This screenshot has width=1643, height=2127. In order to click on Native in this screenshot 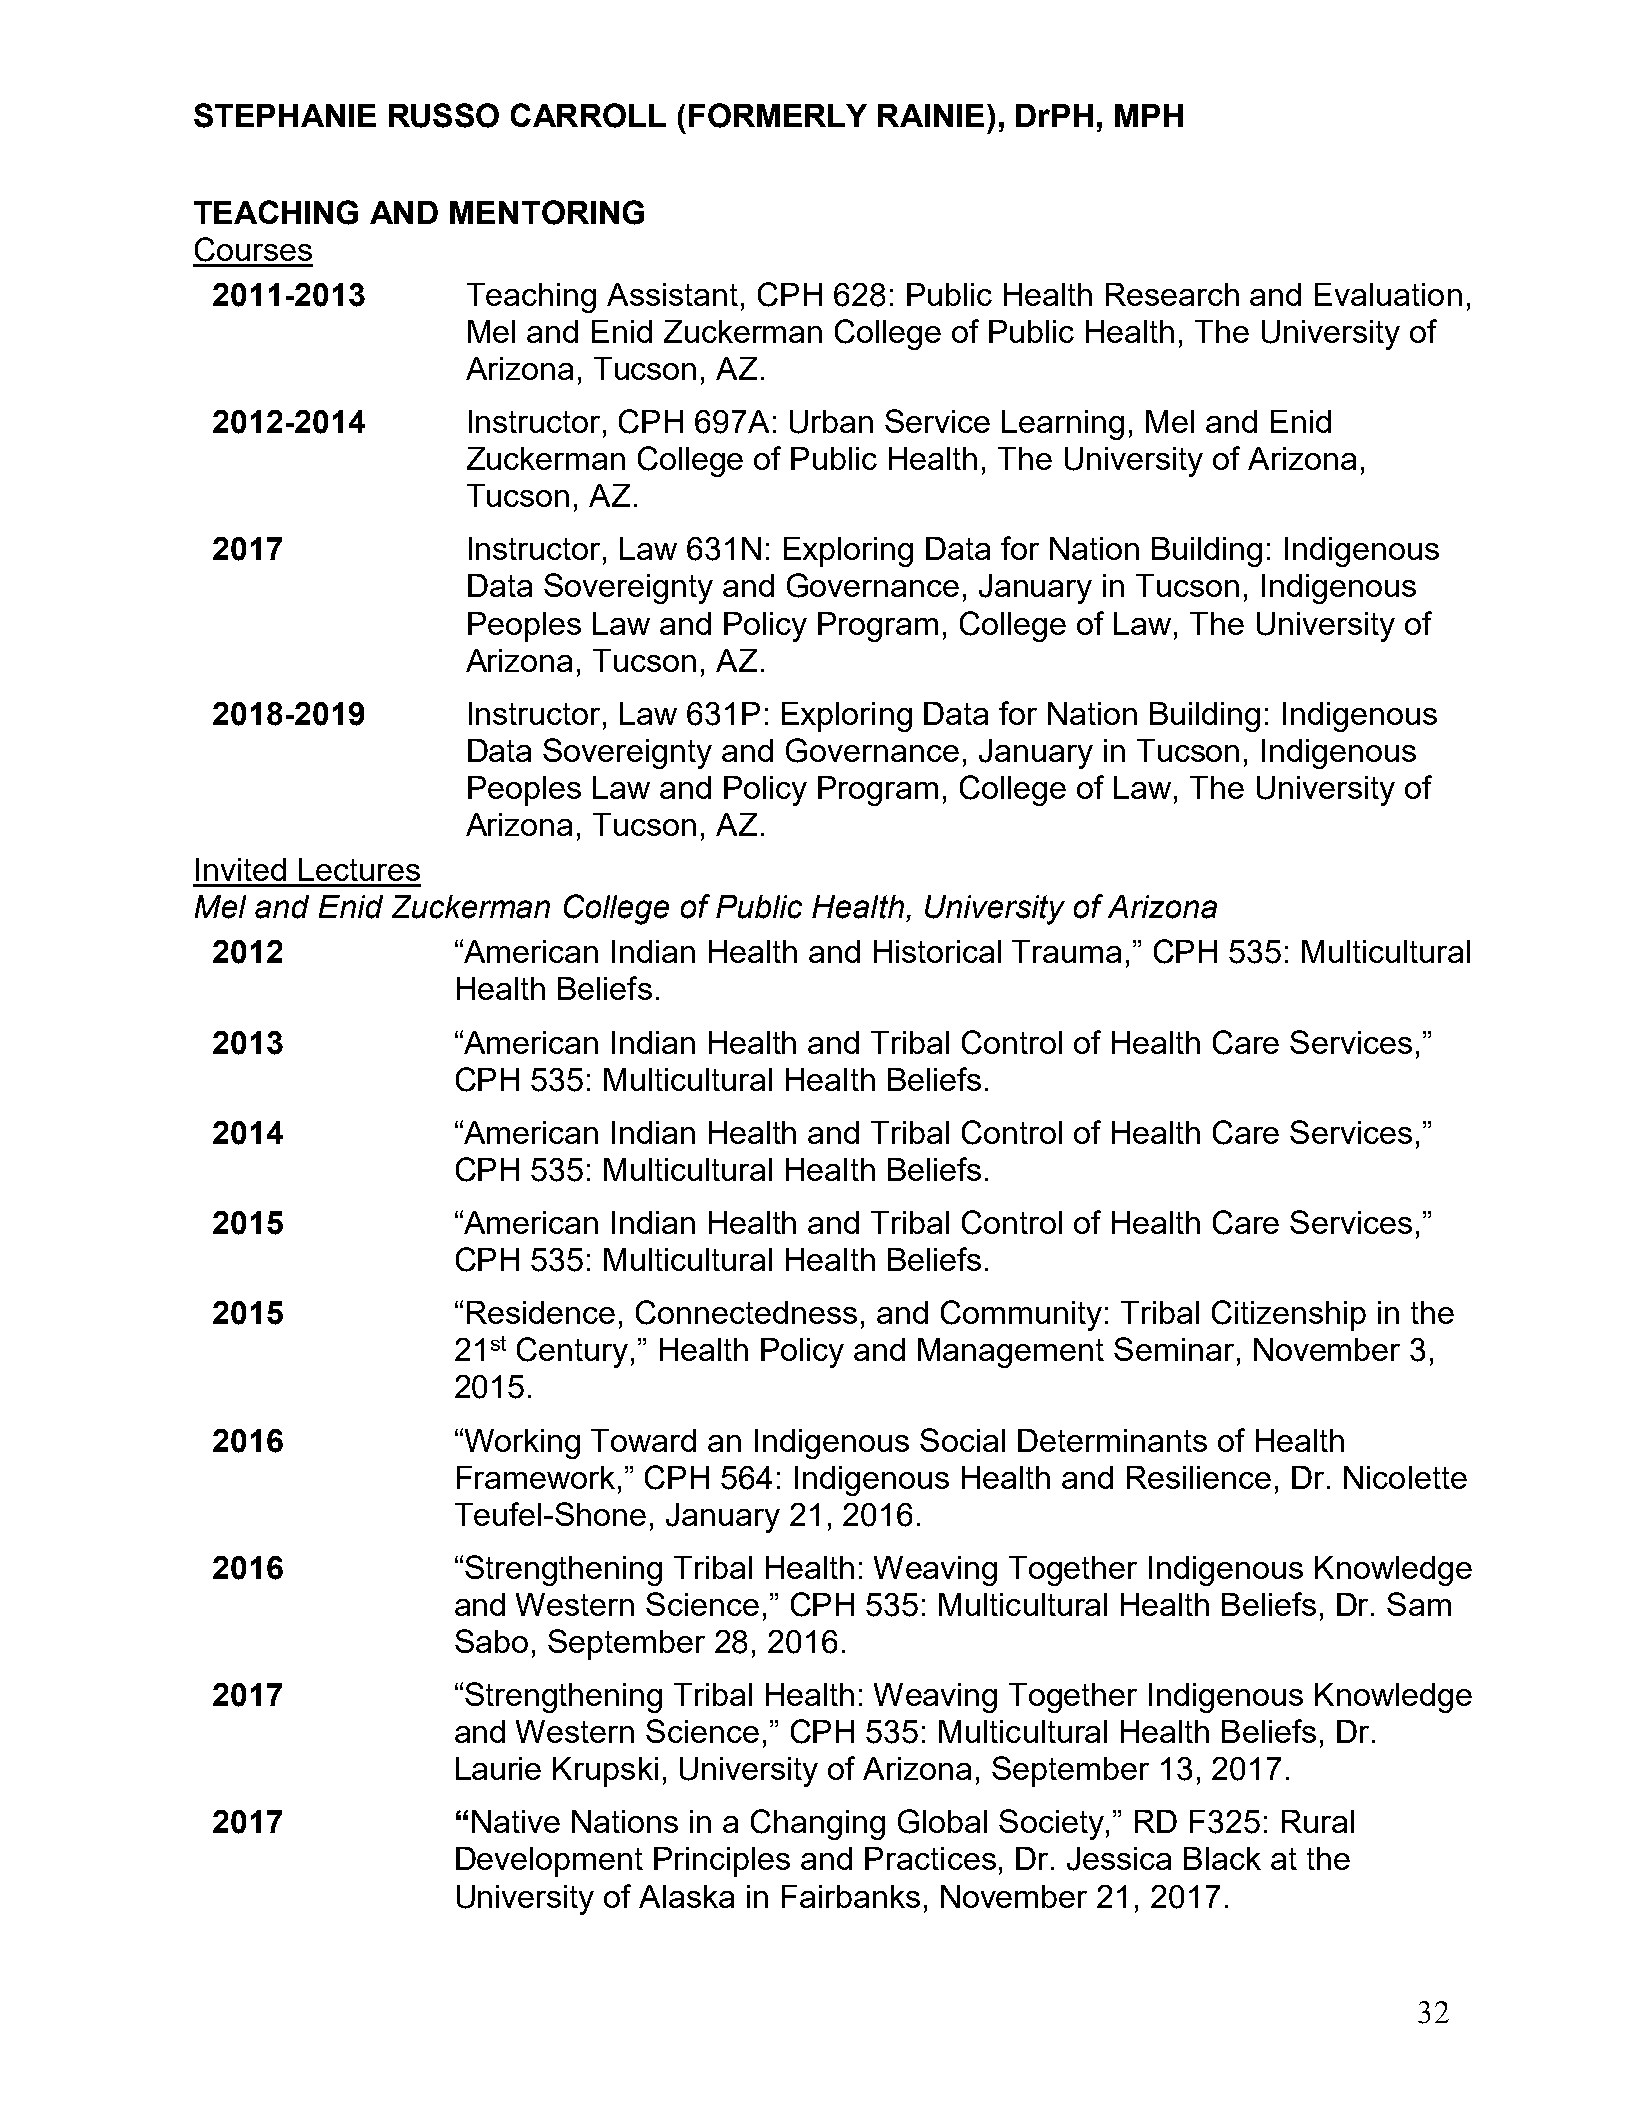, I will do `click(516, 1821)`.
